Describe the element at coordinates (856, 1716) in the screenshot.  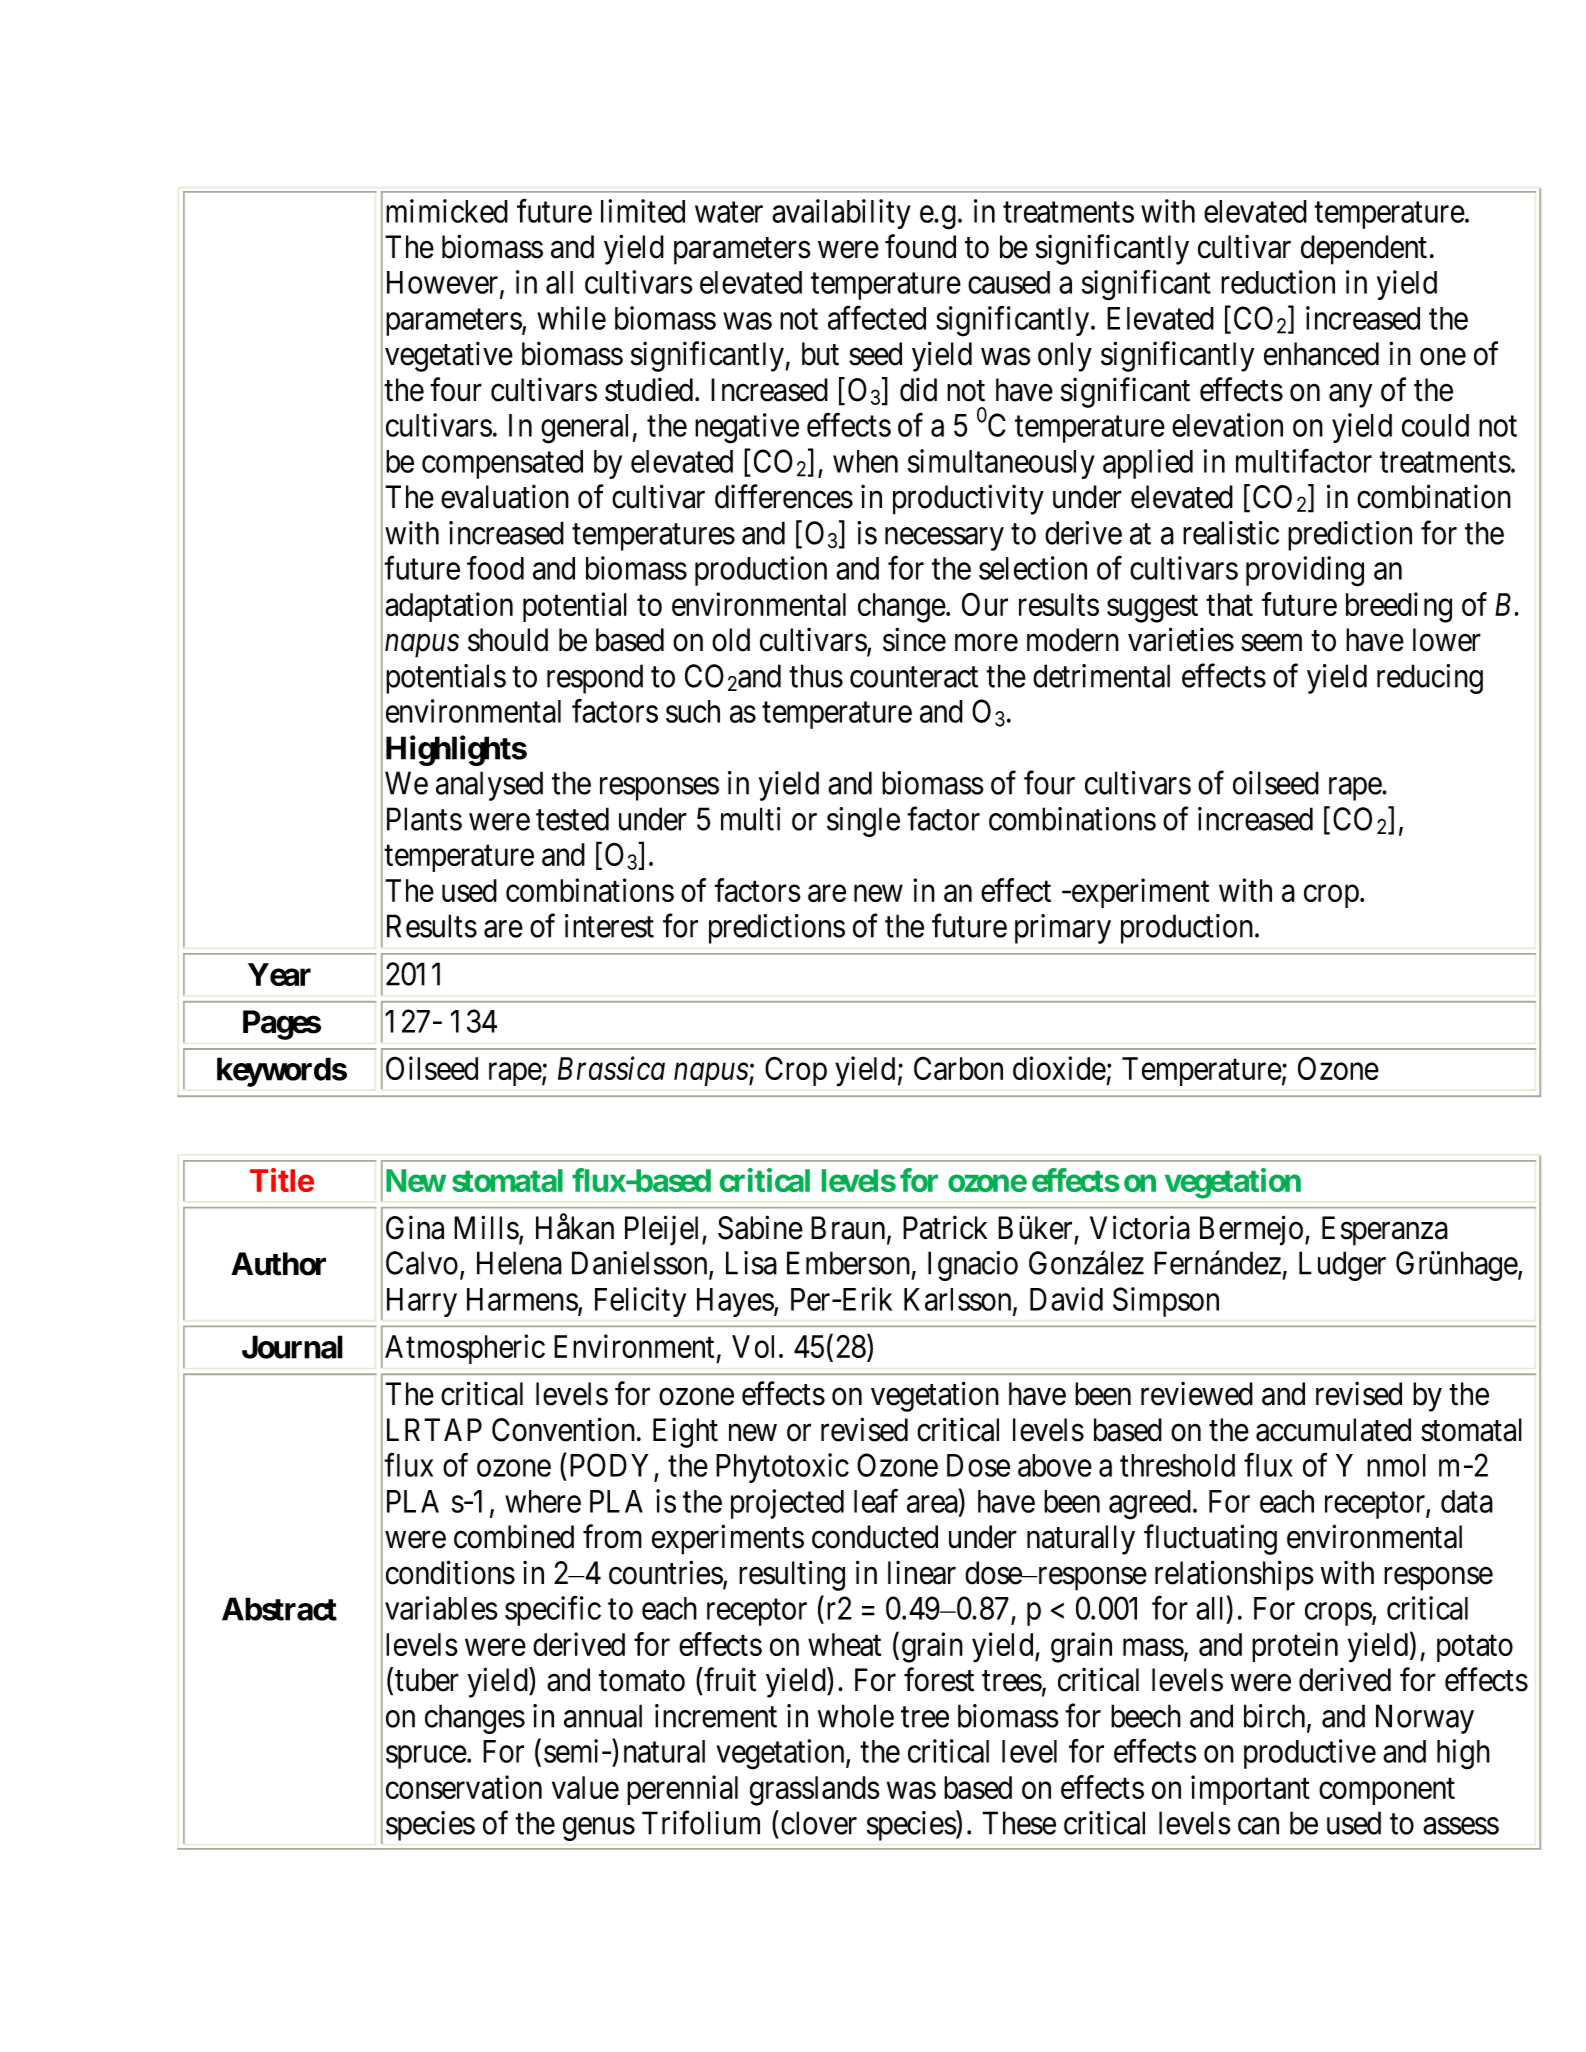
I see `whole` at that location.
